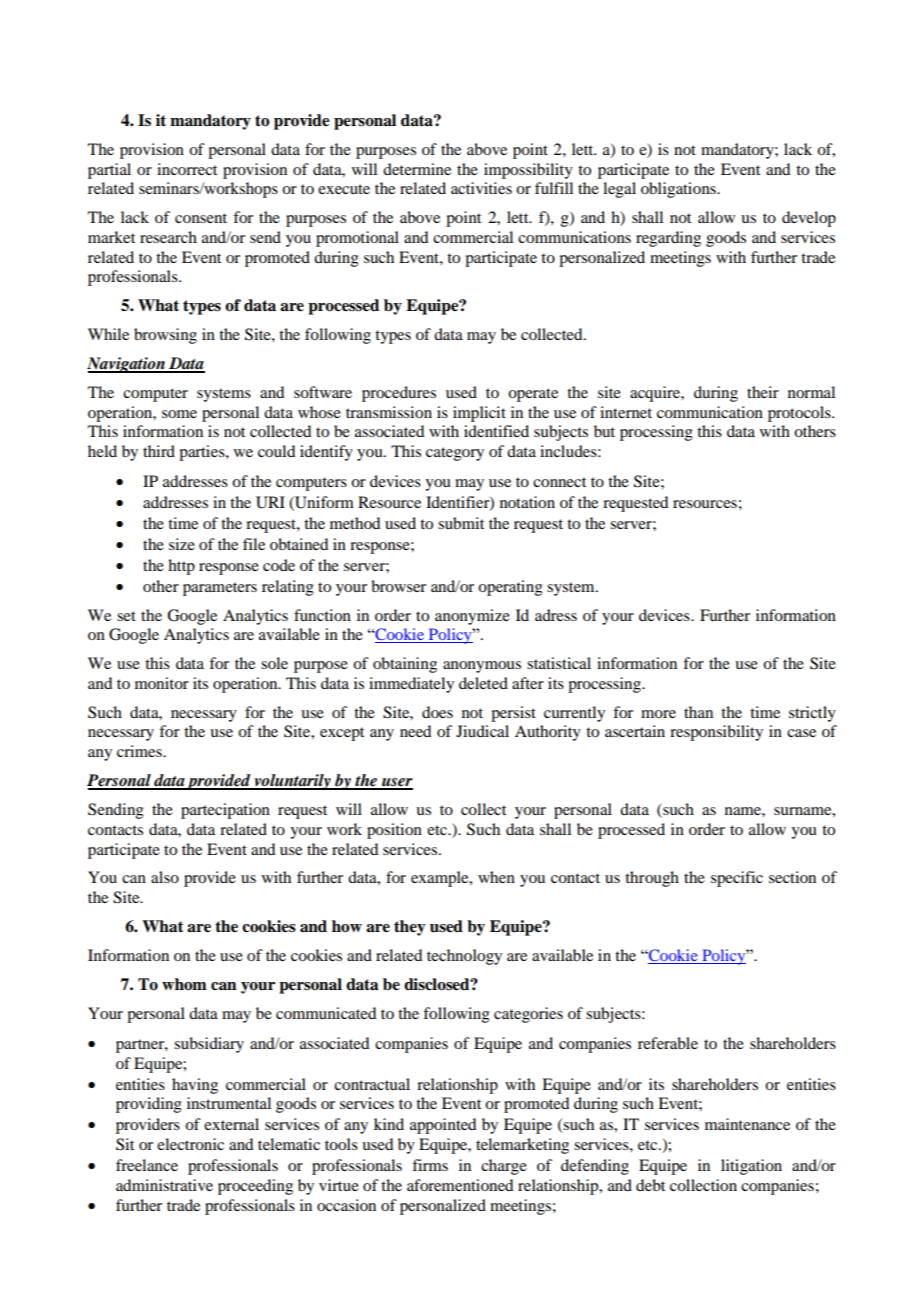 Image resolution: width=924 pixels, height=1308 pixels. Describe the element at coordinates (698, 712) in the page. I see `than` at that location.
